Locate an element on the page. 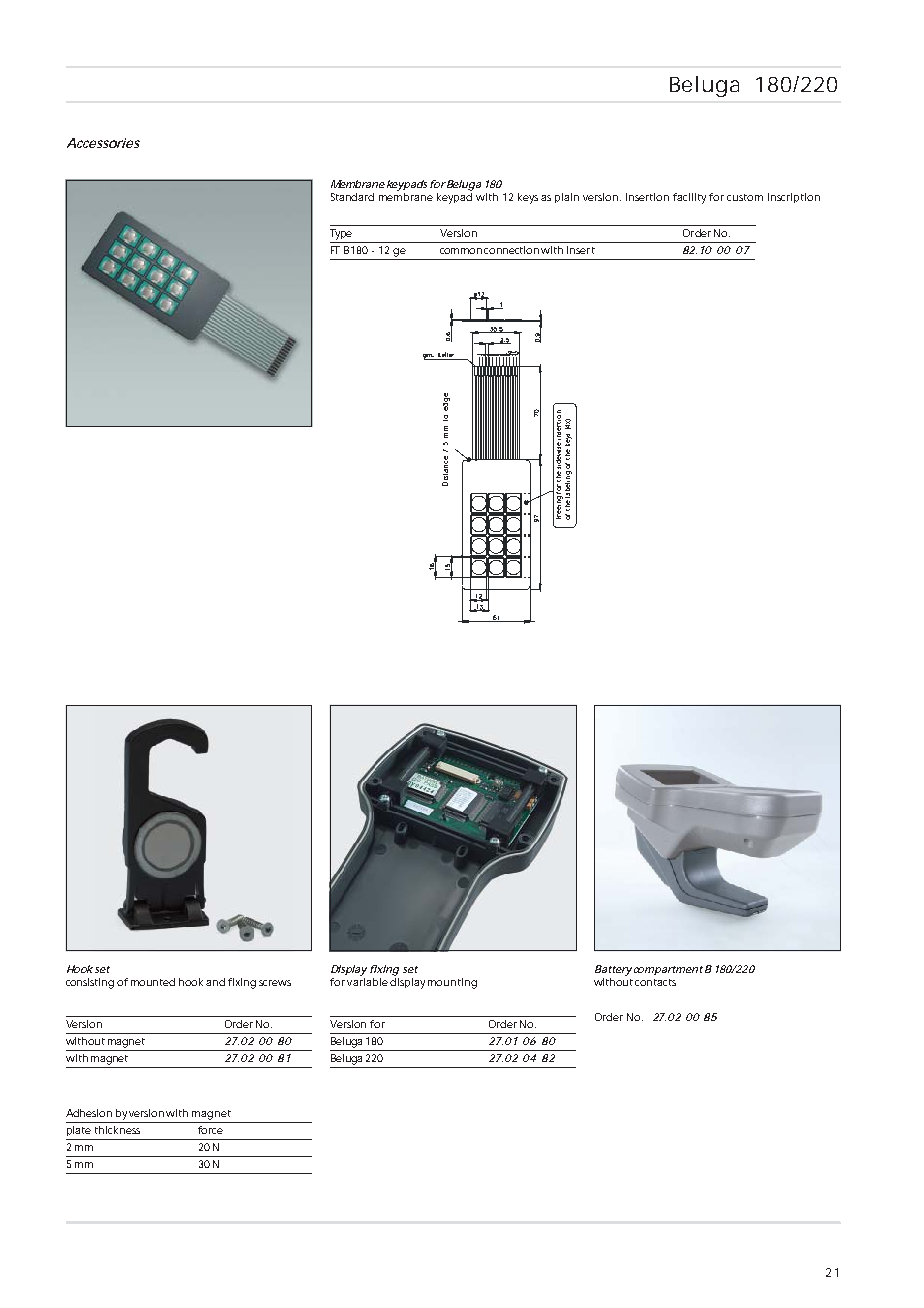  Accessories is located at coordinates (103, 143).
